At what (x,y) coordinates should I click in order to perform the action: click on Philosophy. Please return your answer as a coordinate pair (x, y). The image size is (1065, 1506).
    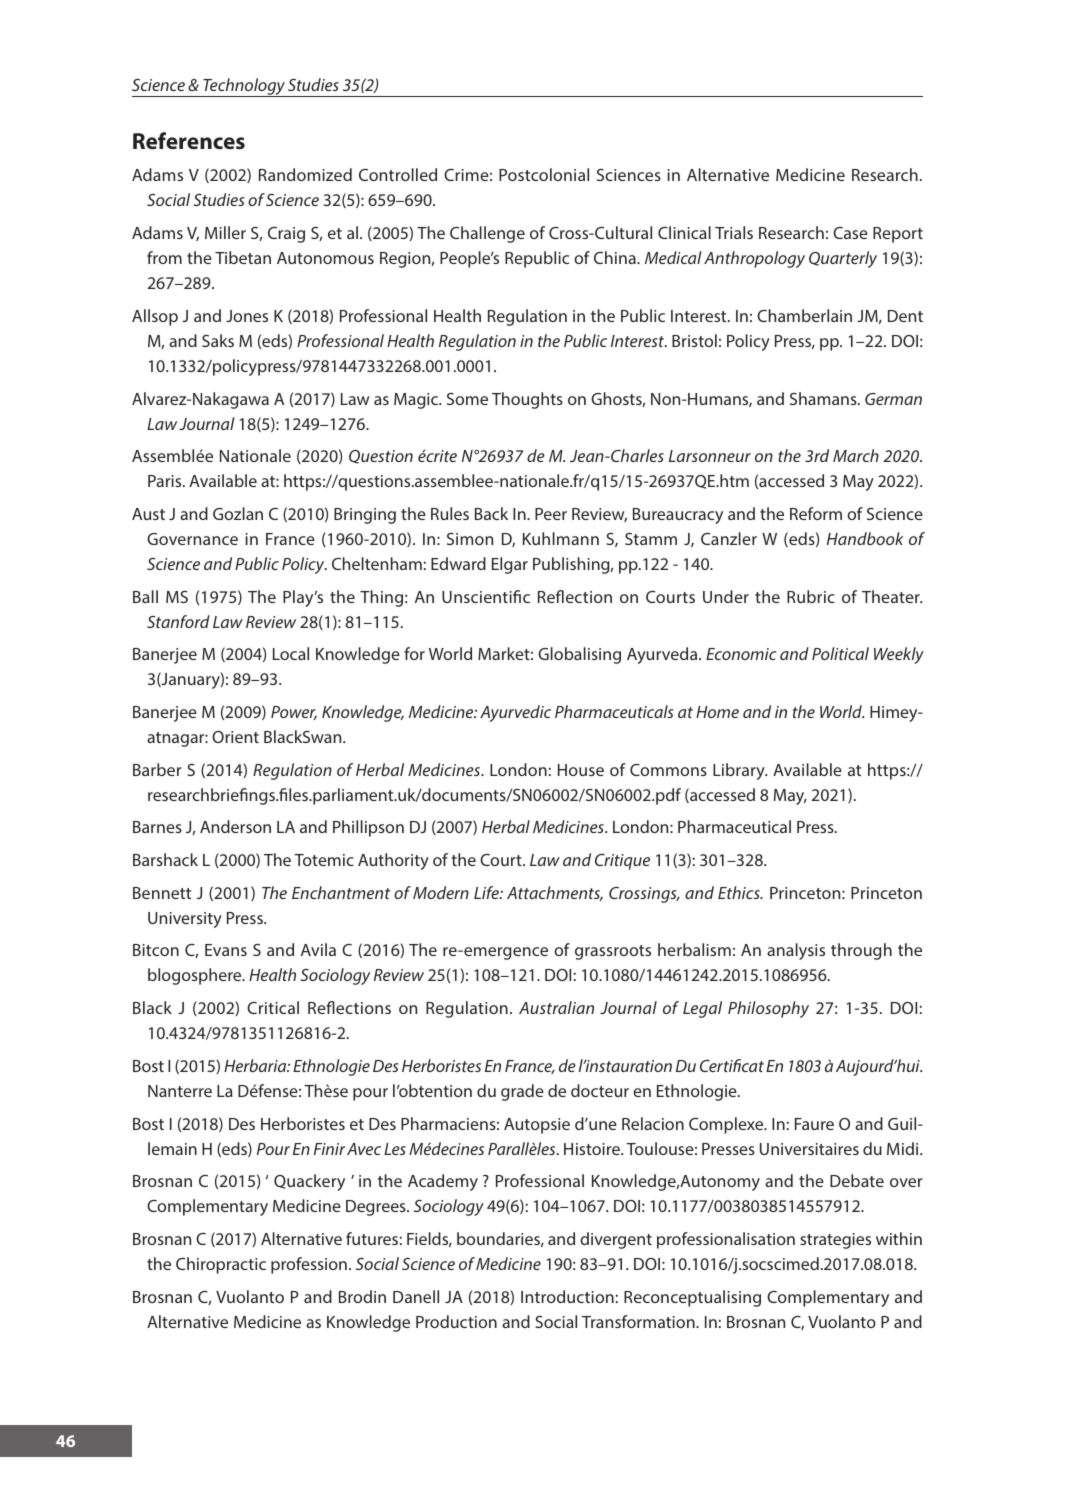
    Looking at the image, I should click on (768, 1009).
